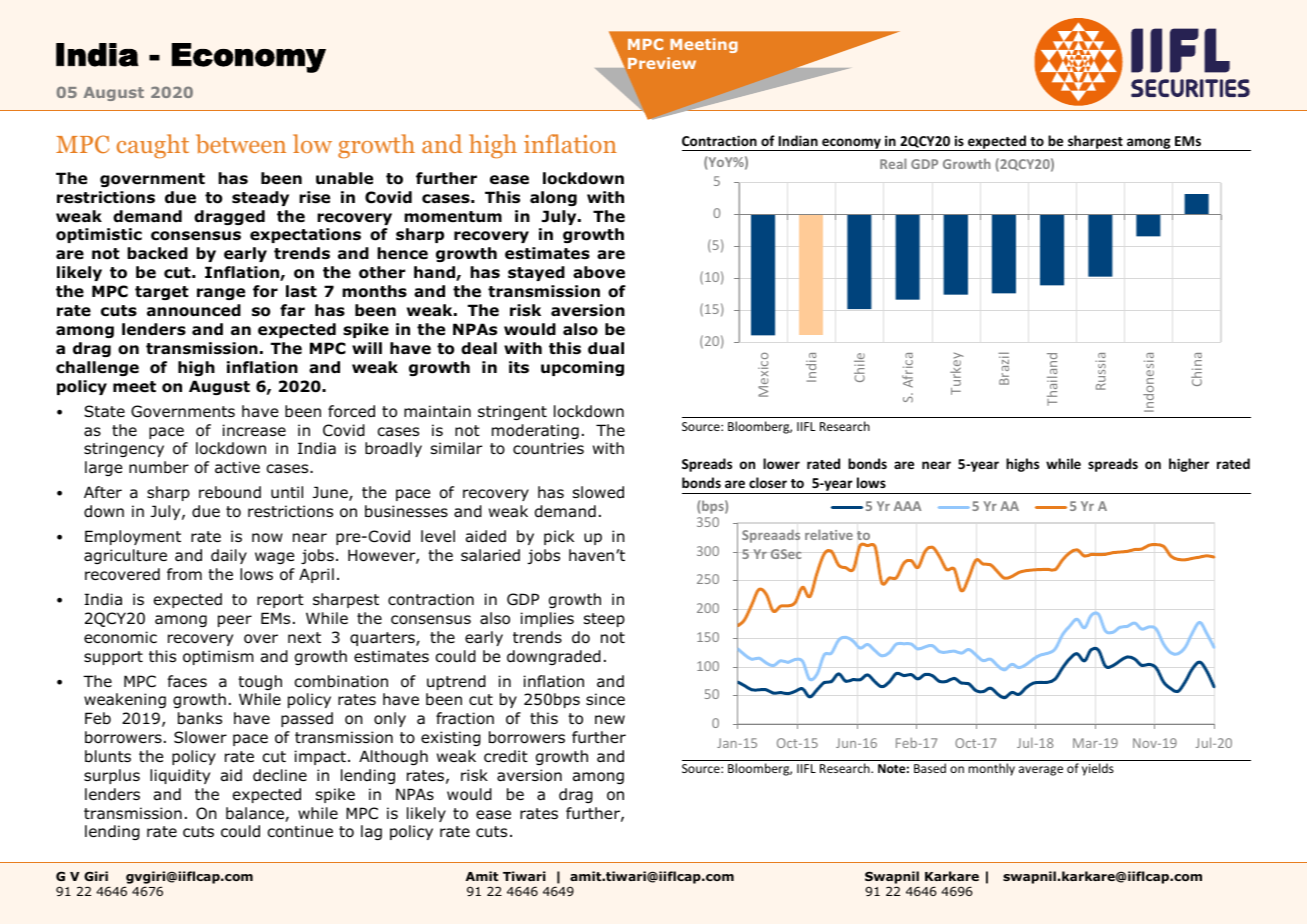 This image has height=924, width=1307. What do you see at coordinates (599, 272) in the image?
I see `above` at bounding box center [599, 272].
